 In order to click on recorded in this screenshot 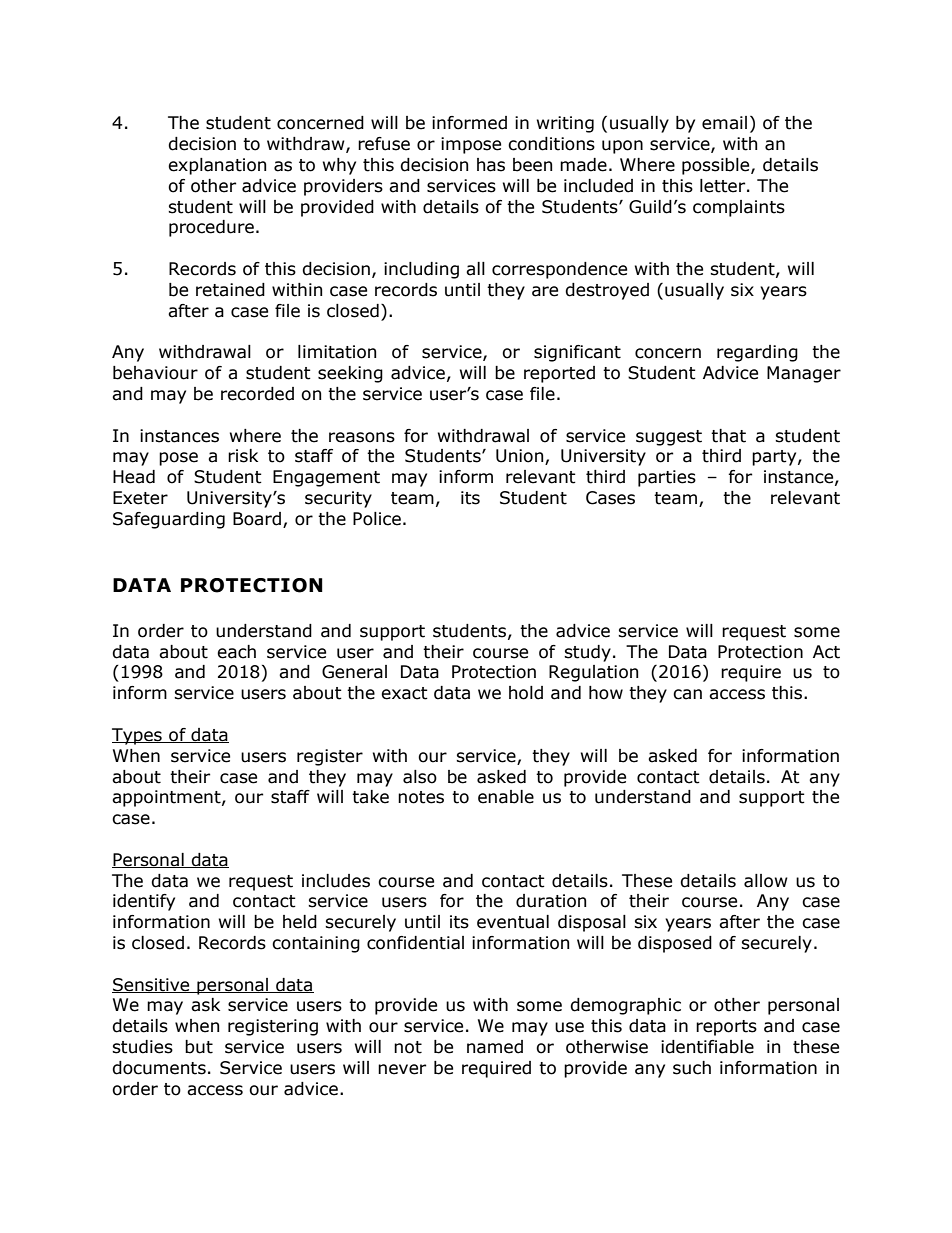, I will do `click(257, 394)`.
